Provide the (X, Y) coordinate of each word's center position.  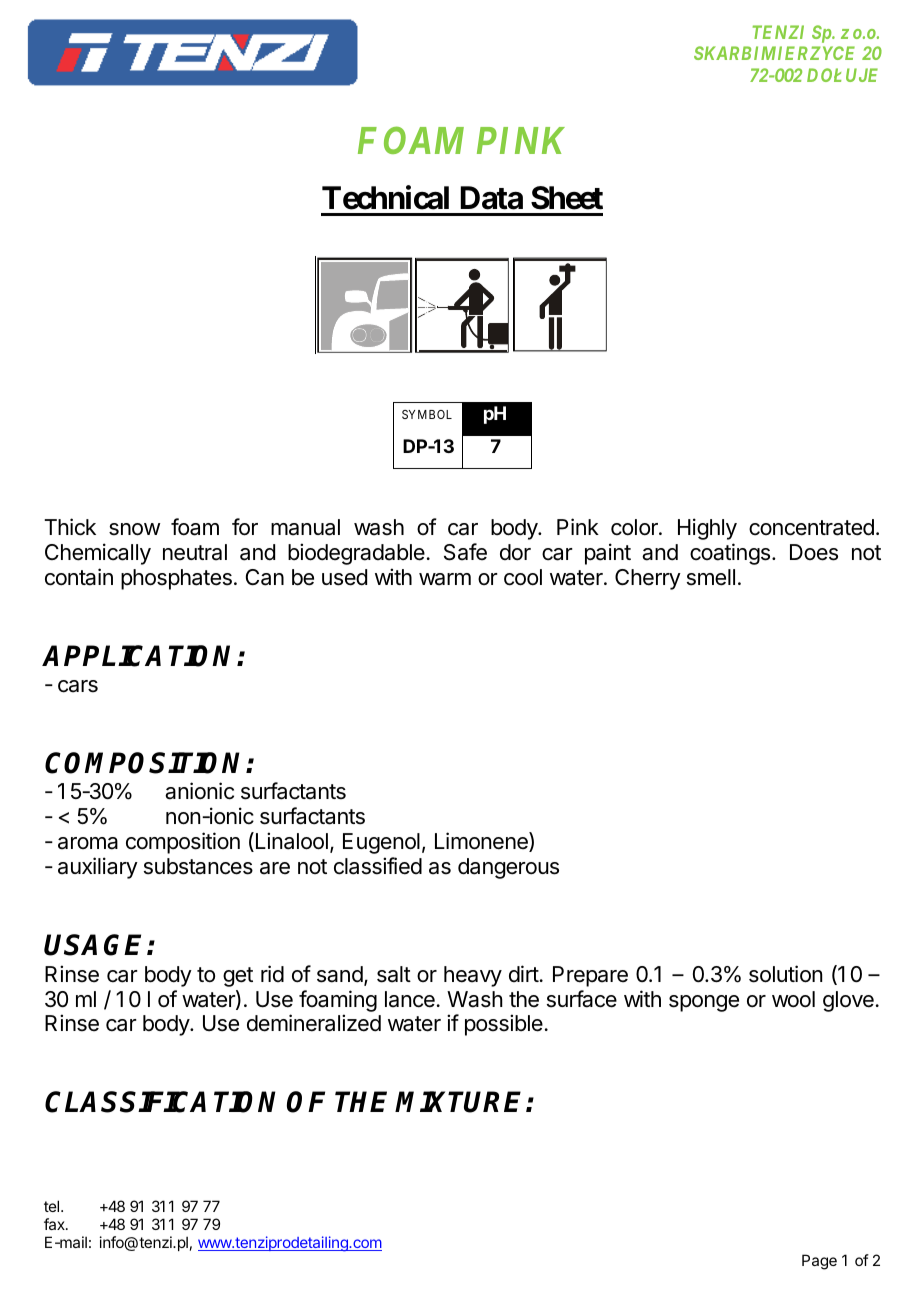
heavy (473, 976)
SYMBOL (427, 414)
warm (445, 579)
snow (134, 529)
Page (819, 1262)
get (238, 977)
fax (55, 1224)
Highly (707, 529)
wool (793, 999)
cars (78, 686)
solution (785, 974)
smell (711, 577)
